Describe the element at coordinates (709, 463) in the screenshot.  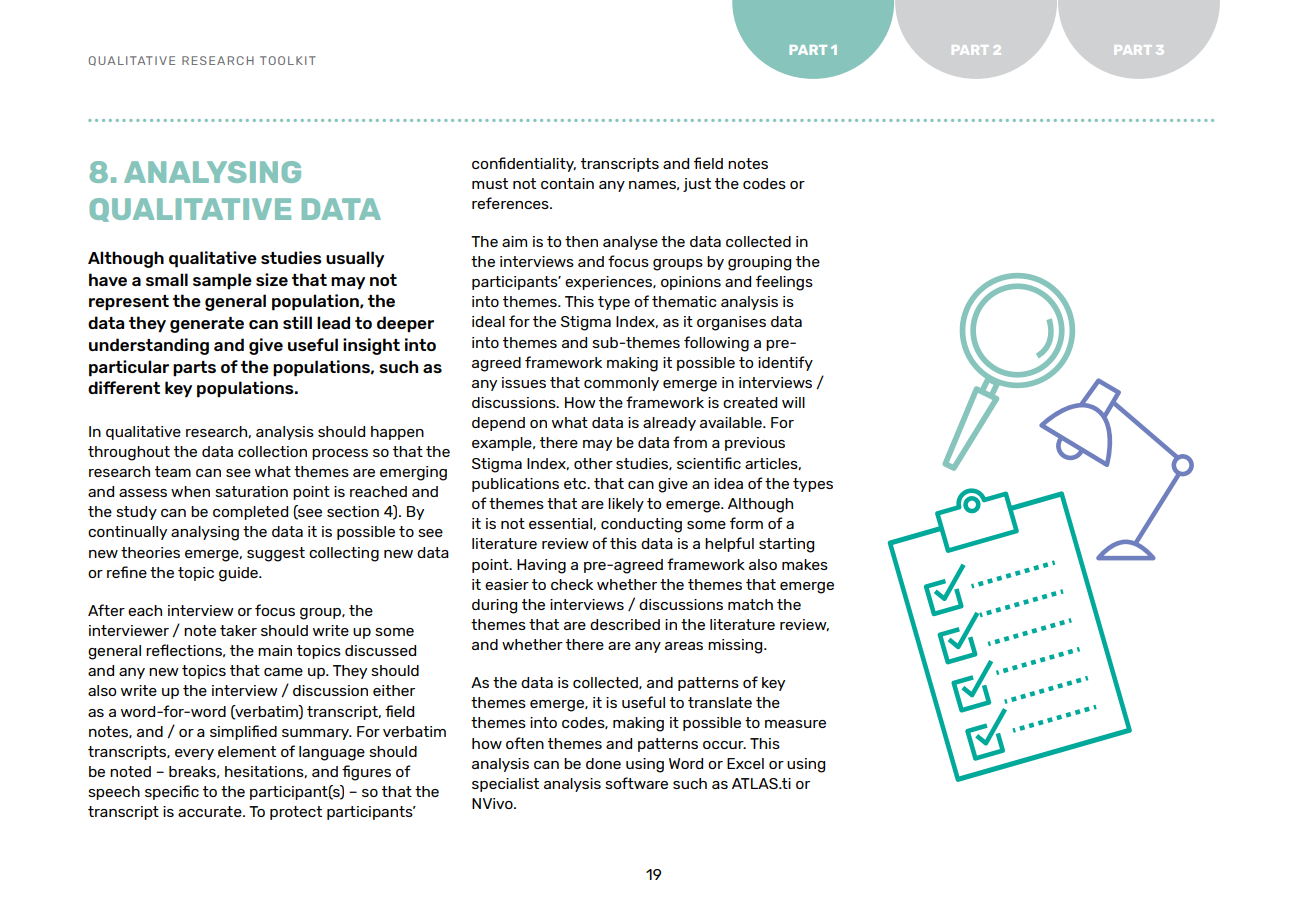
I see `scientific` at that location.
